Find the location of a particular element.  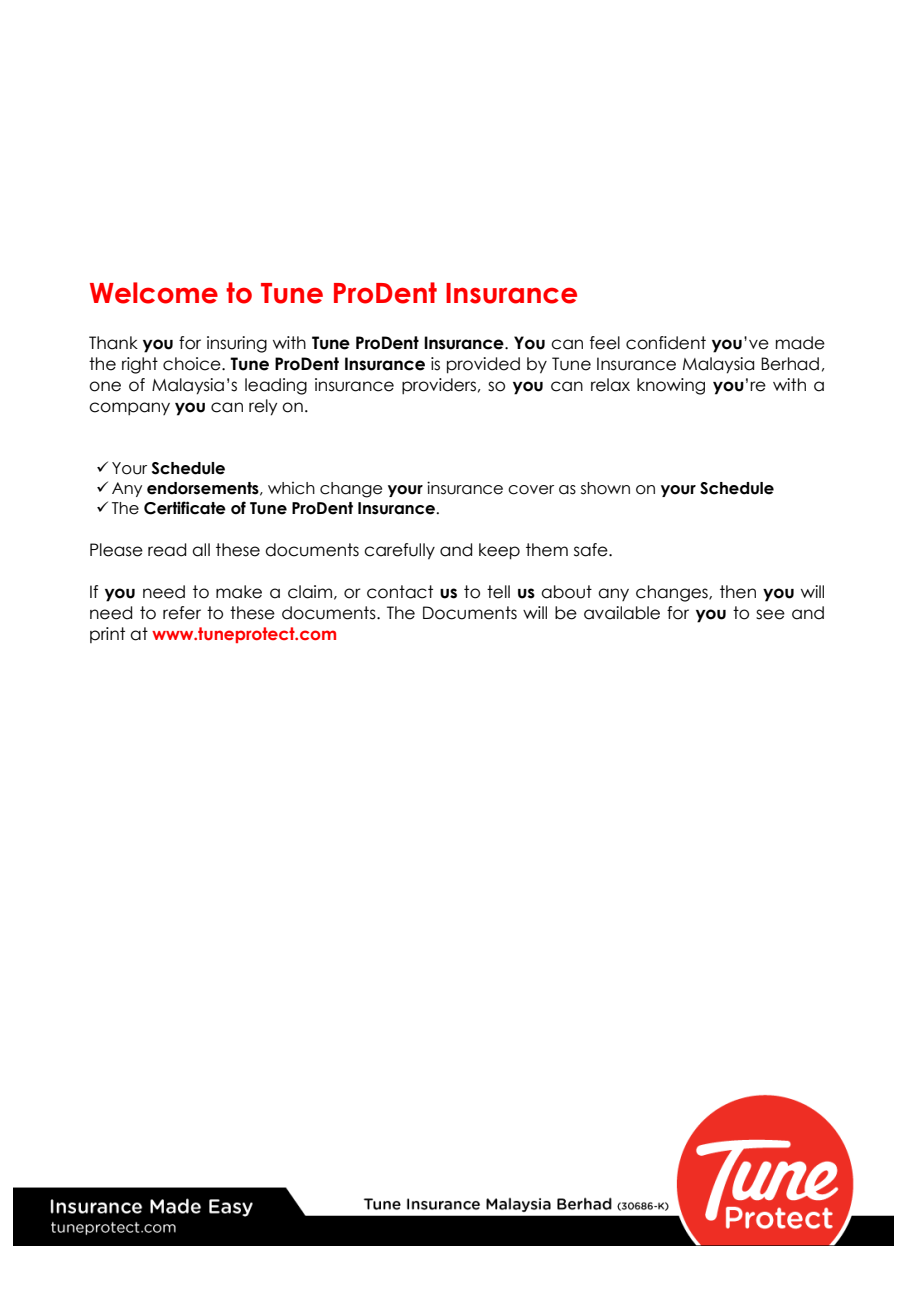

Welcome is located at coordinates (154, 293).
